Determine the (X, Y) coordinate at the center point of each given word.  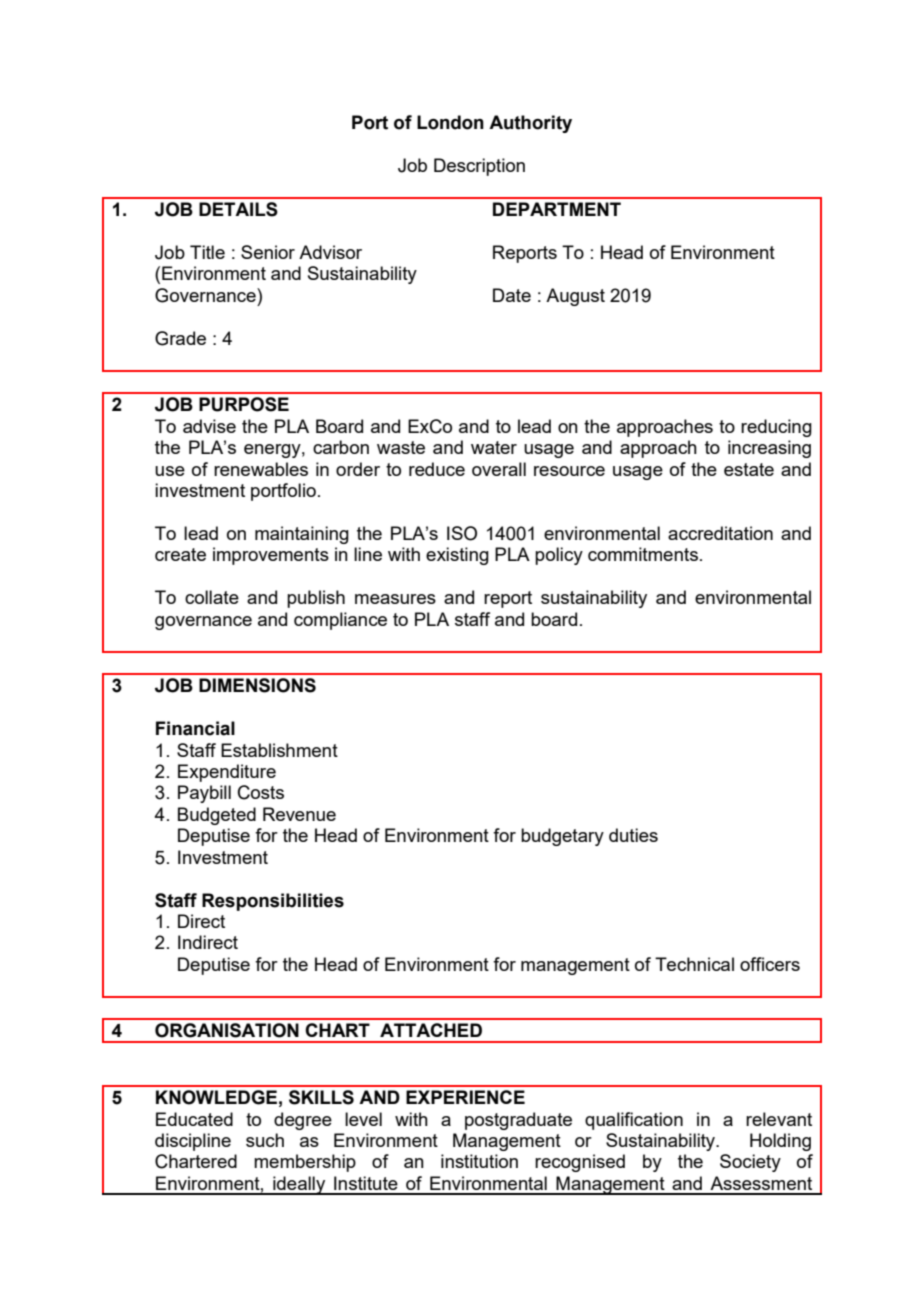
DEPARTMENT (557, 209)
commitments (643, 554)
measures (395, 599)
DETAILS (238, 209)
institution (479, 1161)
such (265, 1140)
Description (479, 167)
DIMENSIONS (257, 685)
